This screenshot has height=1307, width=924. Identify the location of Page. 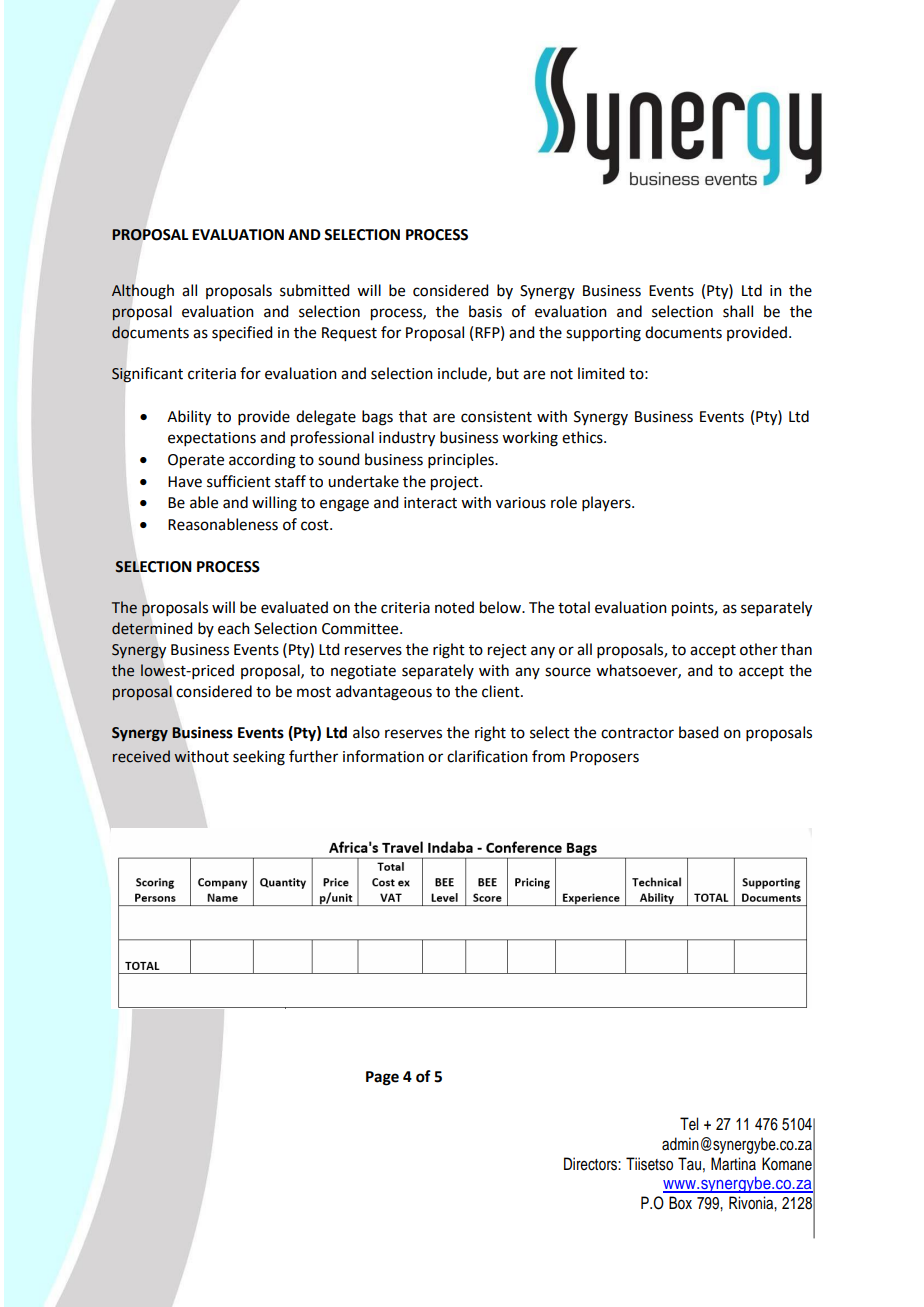
(382, 1078).
